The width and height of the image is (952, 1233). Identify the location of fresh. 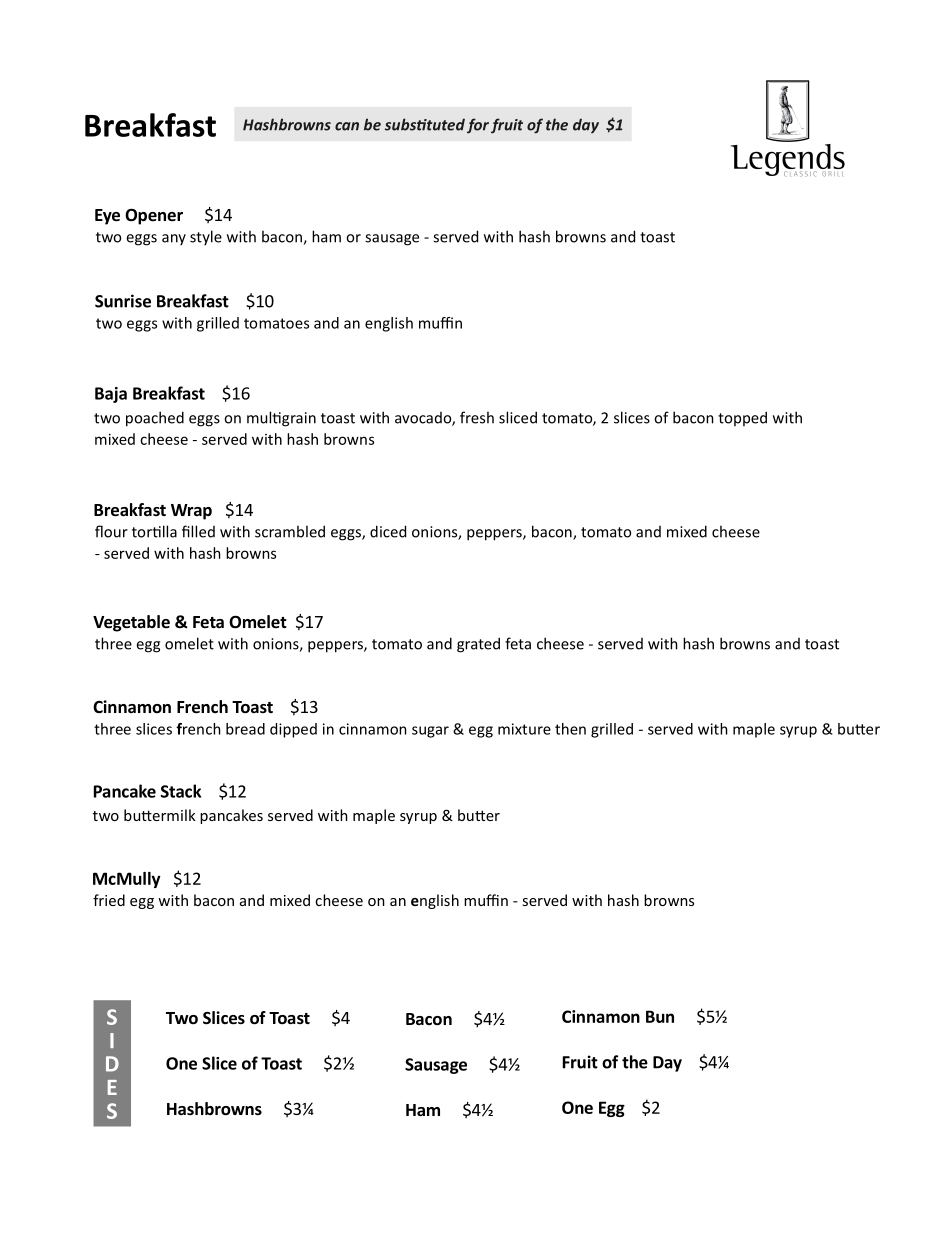
(477, 417).
